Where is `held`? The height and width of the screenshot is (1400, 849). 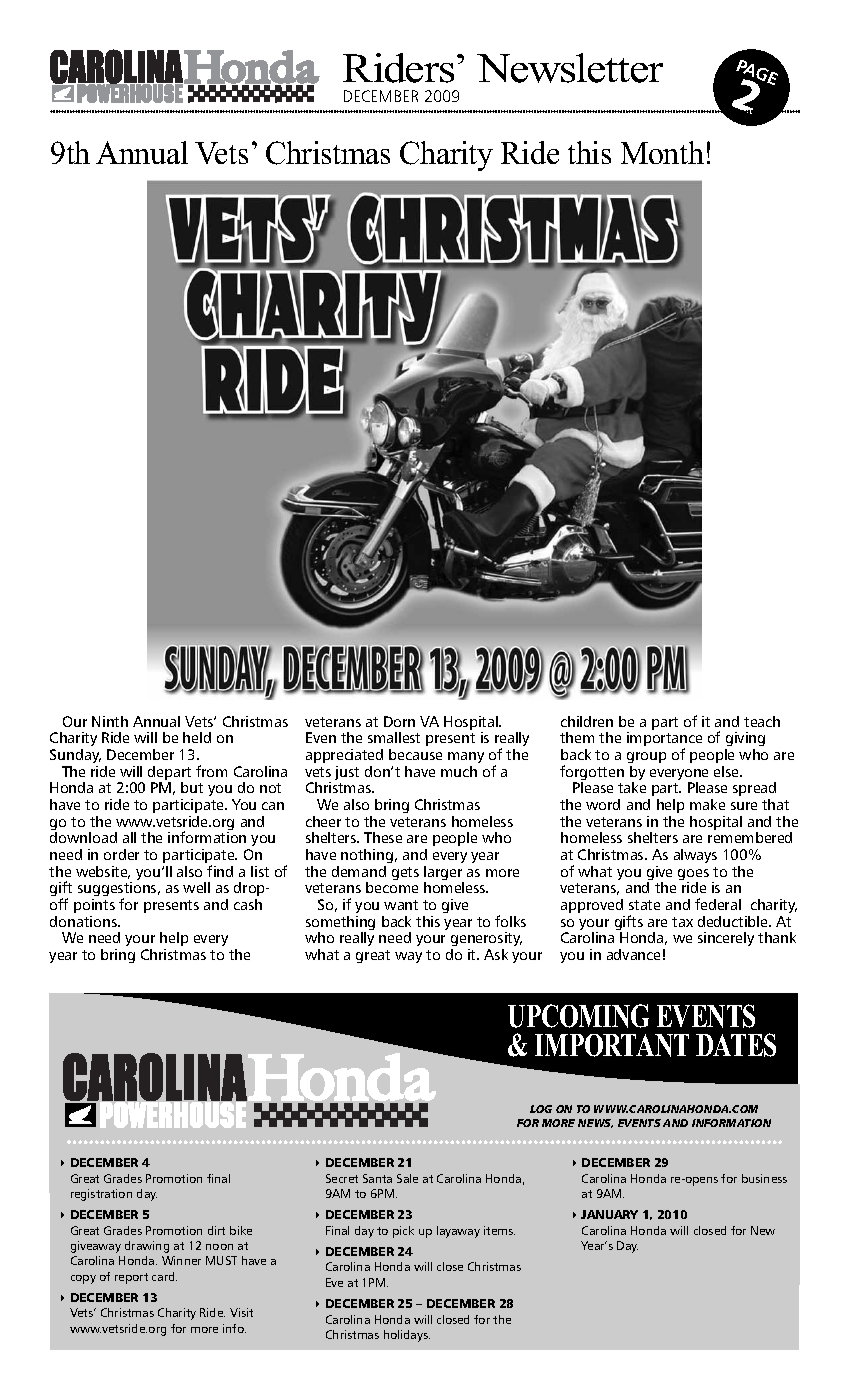 held is located at coordinates (197, 737).
